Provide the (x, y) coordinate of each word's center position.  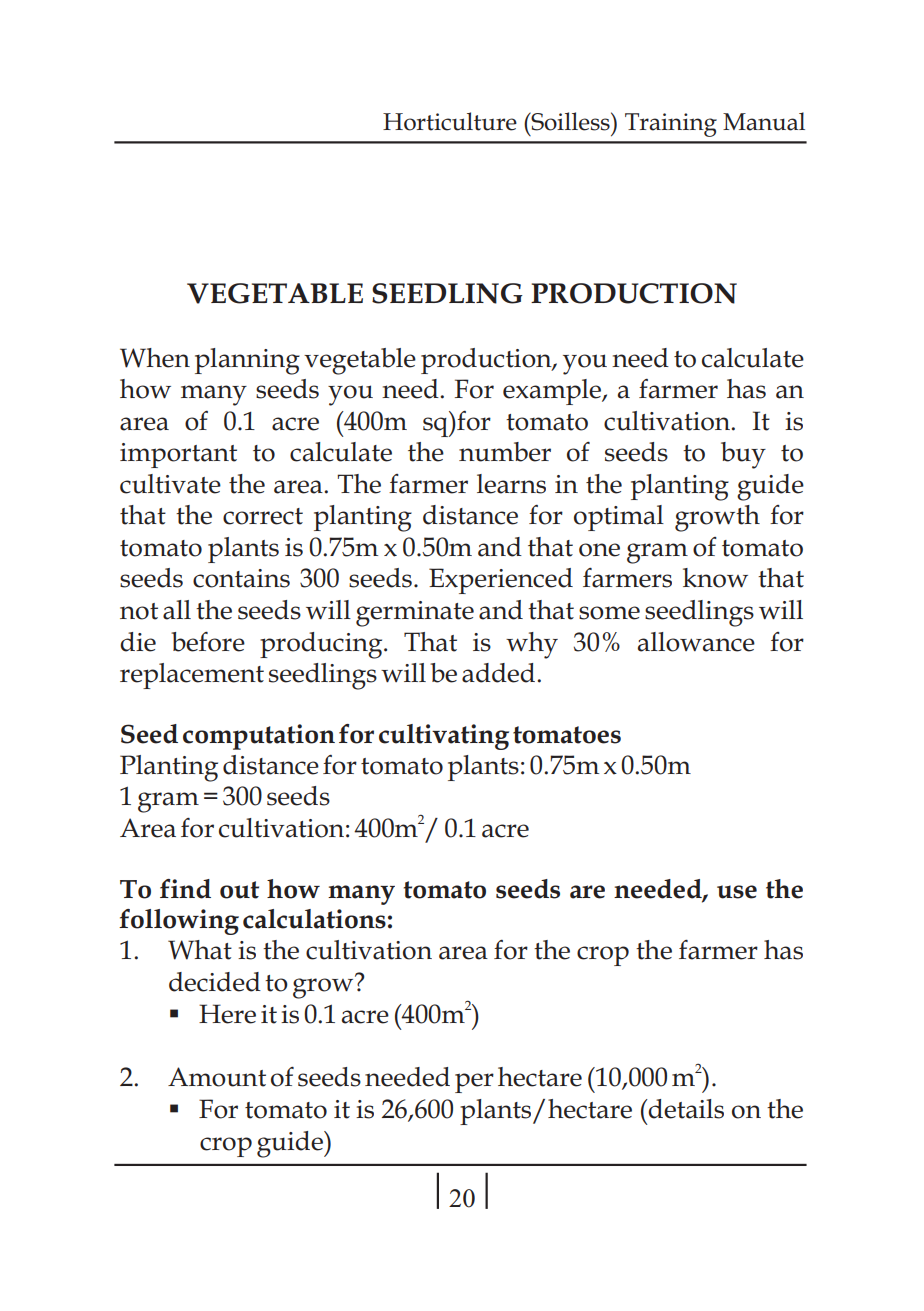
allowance (696, 642)
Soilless (570, 121)
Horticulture (450, 121)
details (685, 1109)
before (208, 642)
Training (671, 125)
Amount (217, 1077)
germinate (415, 614)
